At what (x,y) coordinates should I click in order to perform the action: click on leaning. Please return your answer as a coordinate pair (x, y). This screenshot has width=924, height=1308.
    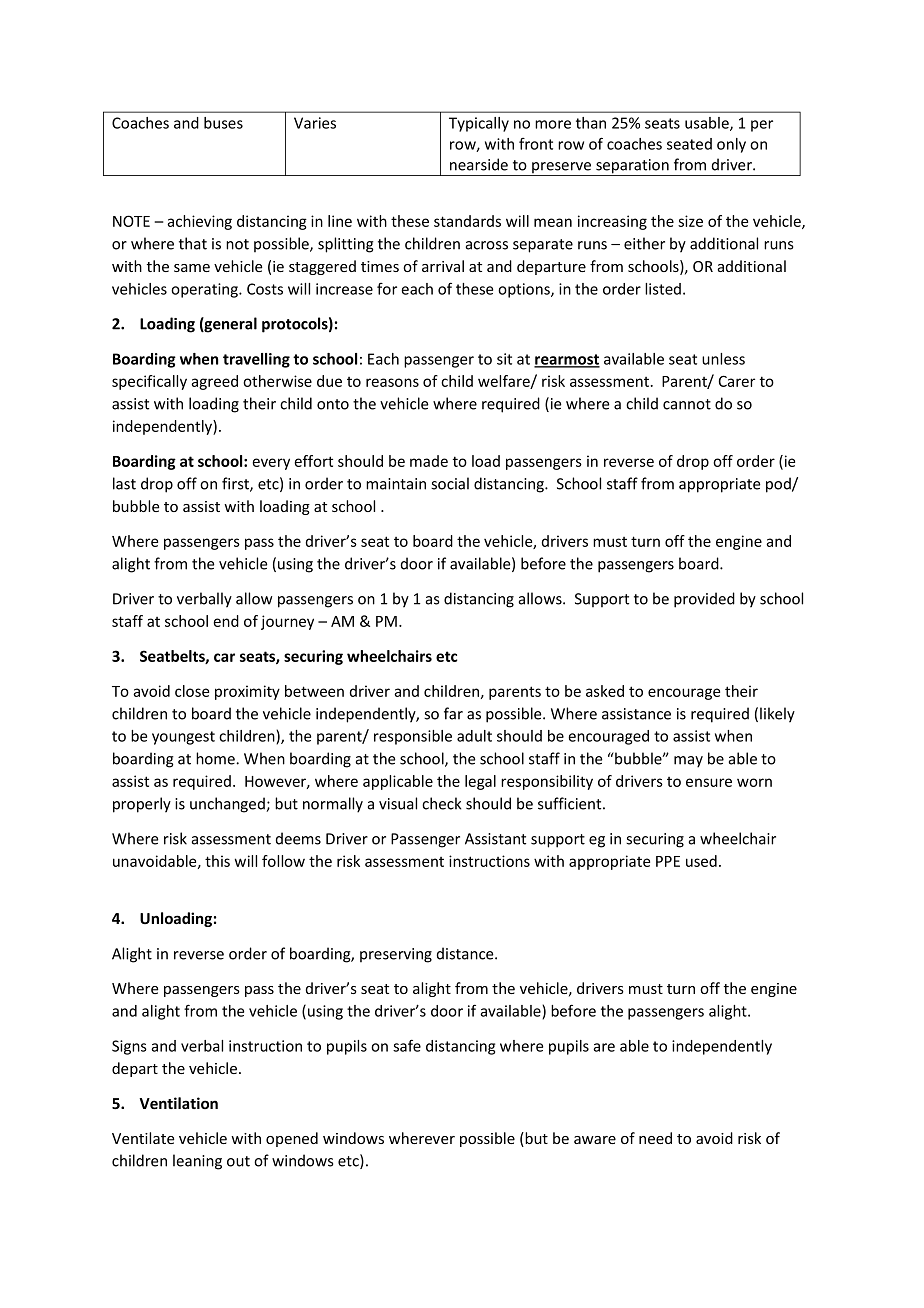
    Looking at the image, I should click on (197, 1162).
